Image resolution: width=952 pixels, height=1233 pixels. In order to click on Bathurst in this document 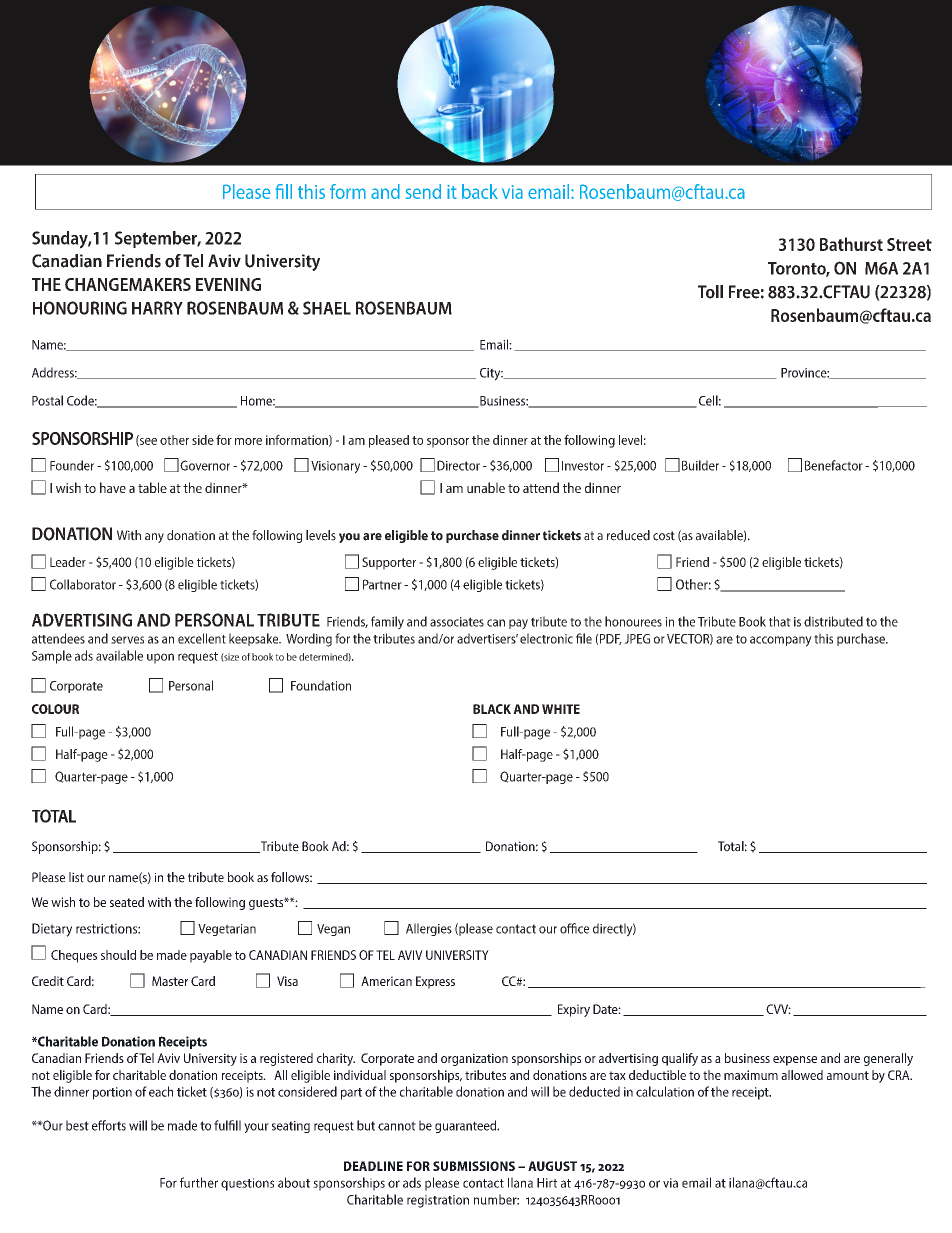, I will do `click(851, 244)`.
